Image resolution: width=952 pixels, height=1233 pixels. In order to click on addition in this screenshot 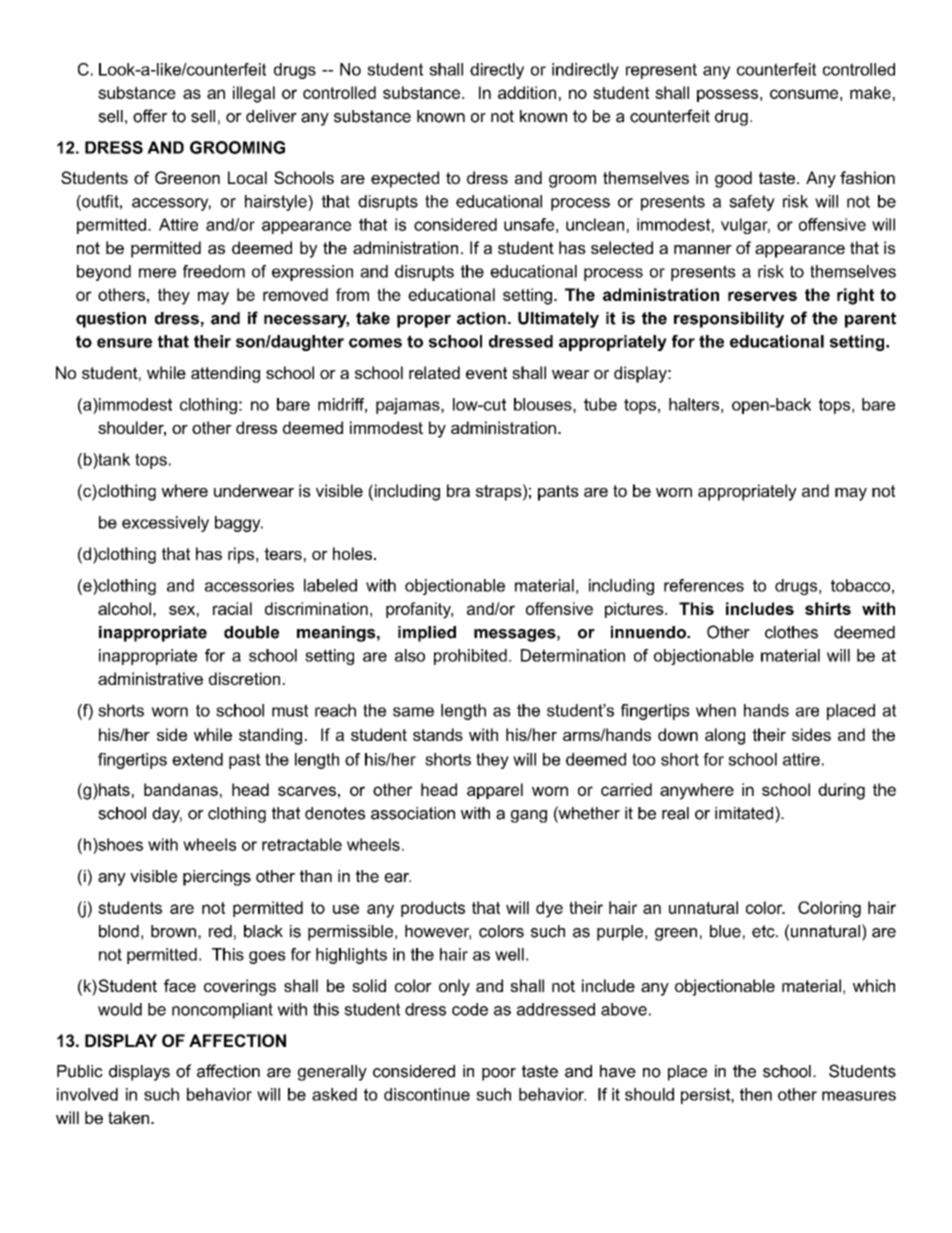, I will do `click(527, 92)`.
